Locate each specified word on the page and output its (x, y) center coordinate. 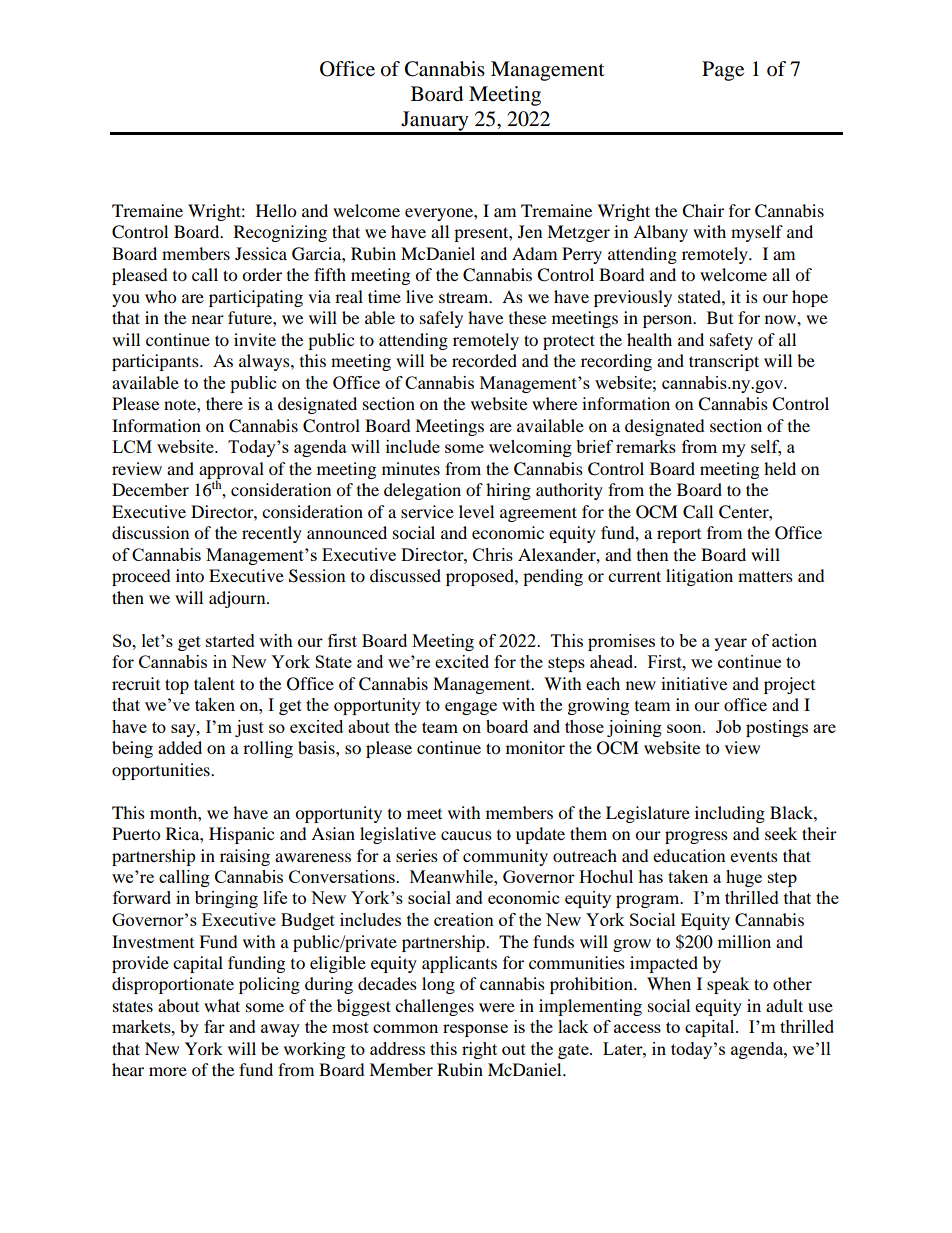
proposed (481, 577)
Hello (276, 210)
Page (723, 71)
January (435, 122)
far (214, 1026)
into (190, 575)
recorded (484, 360)
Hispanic (241, 835)
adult (784, 1005)
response (475, 1030)
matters (765, 576)
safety (731, 341)
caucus (466, 835)
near (208, 319)
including (730, 814)
